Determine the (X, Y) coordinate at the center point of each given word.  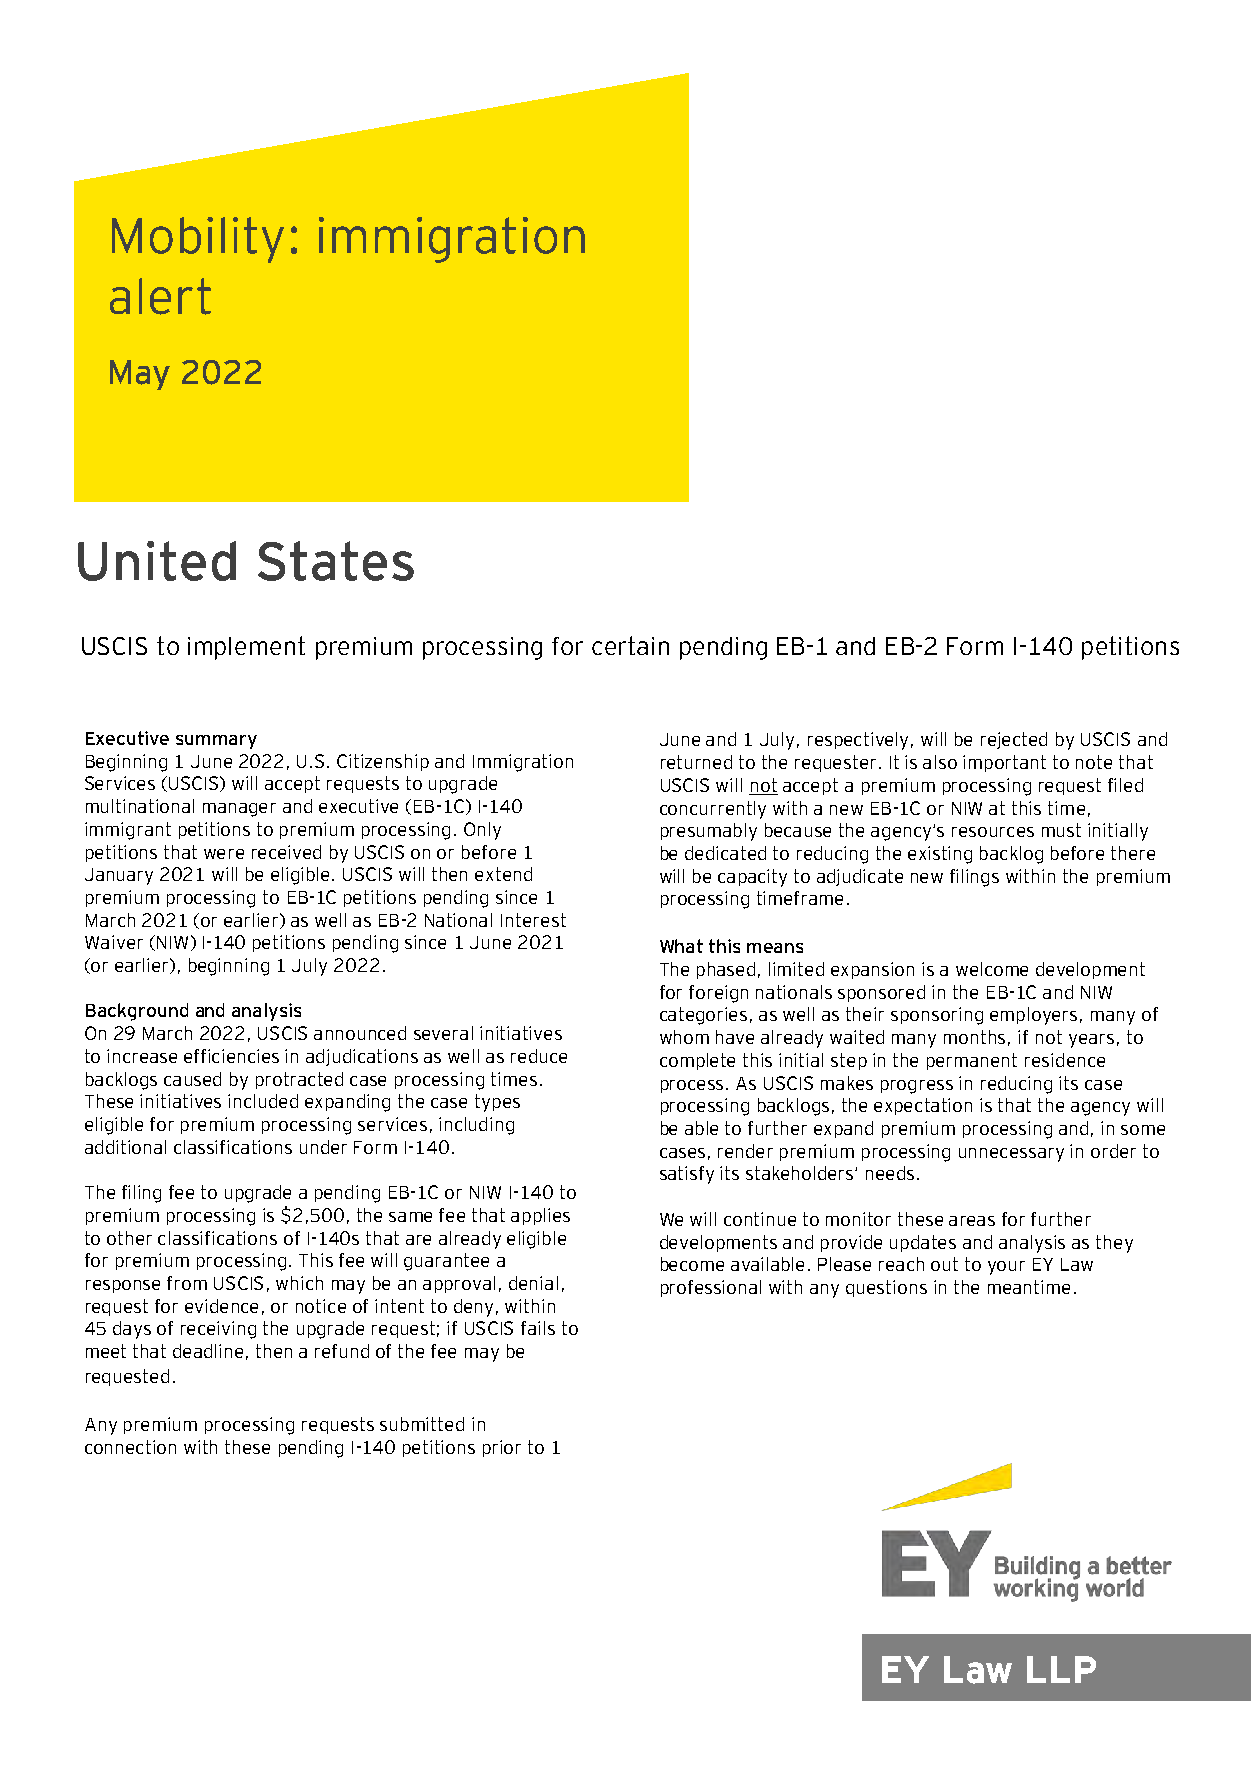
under (323, 1147)
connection (130, 1447)
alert (160, 296)
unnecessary (1011, 1155)
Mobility (198, 240)
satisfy (687, 1175)
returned (696, 762)
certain (630, 645)
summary (216, 742)
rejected (1014, 740)
